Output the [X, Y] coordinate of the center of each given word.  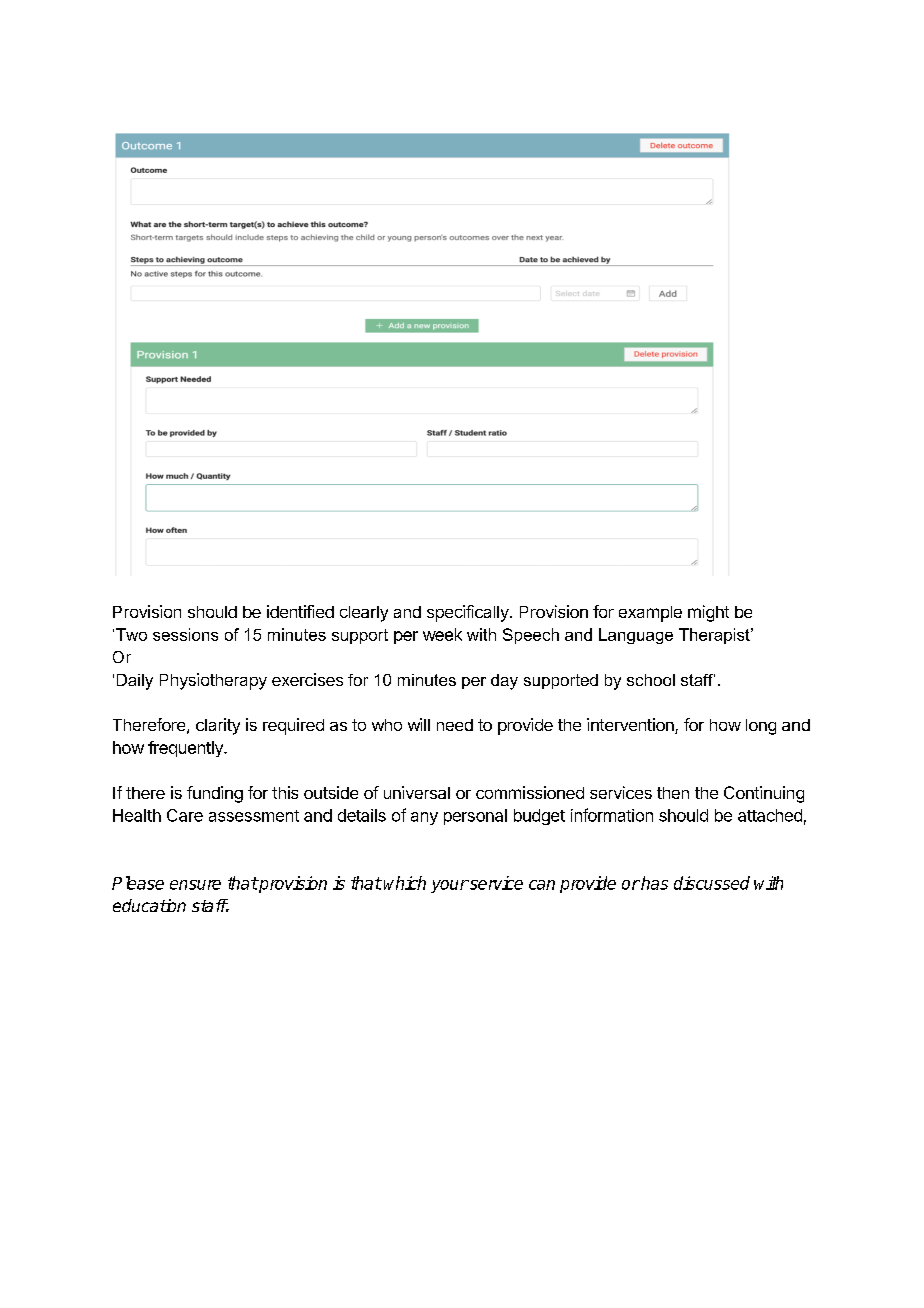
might [708, 613]
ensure [195, 885]
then [673, 793]
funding [215, 794]
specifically [469, 613]
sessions [185, 634]
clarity [218, 726]
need [455, 725]
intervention [631, 726]
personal [475, 817]
